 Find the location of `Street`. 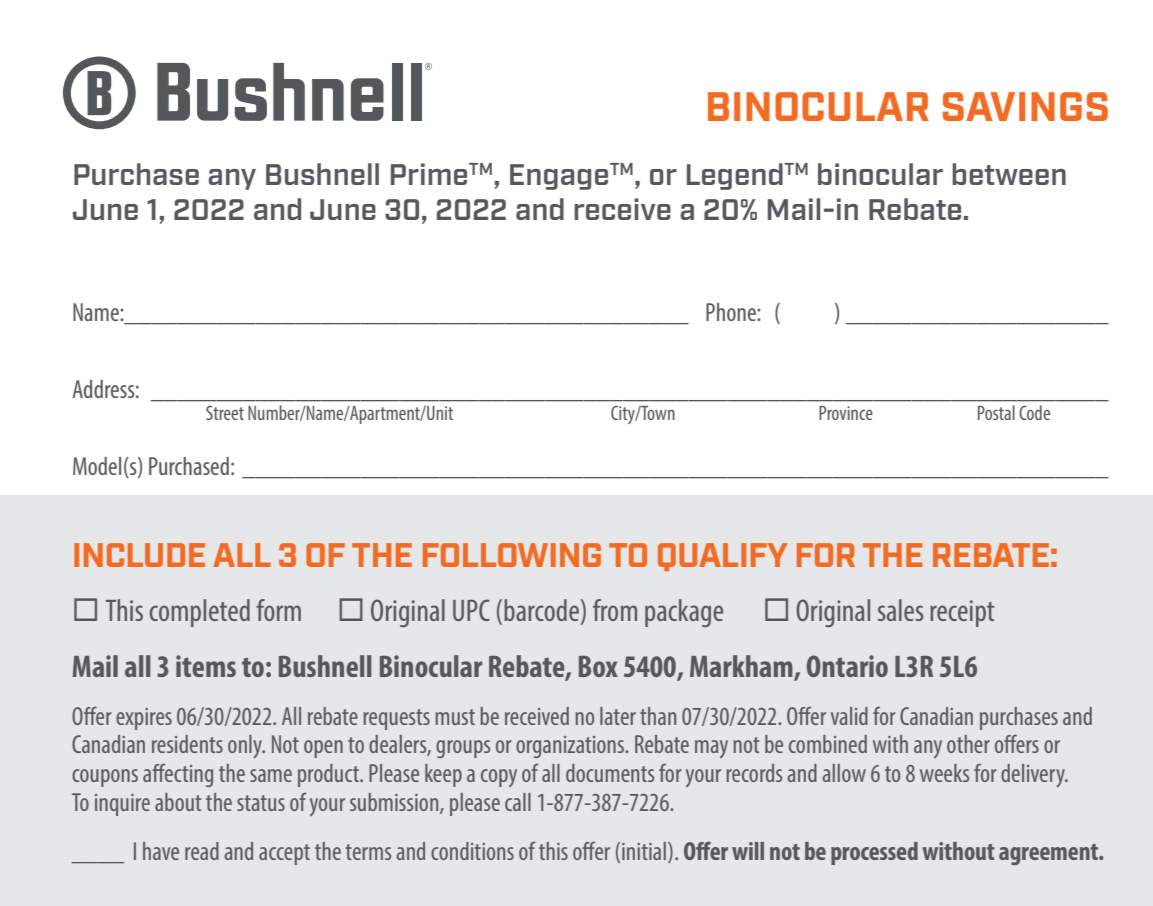

Street is located at coordinates (225, 413).
